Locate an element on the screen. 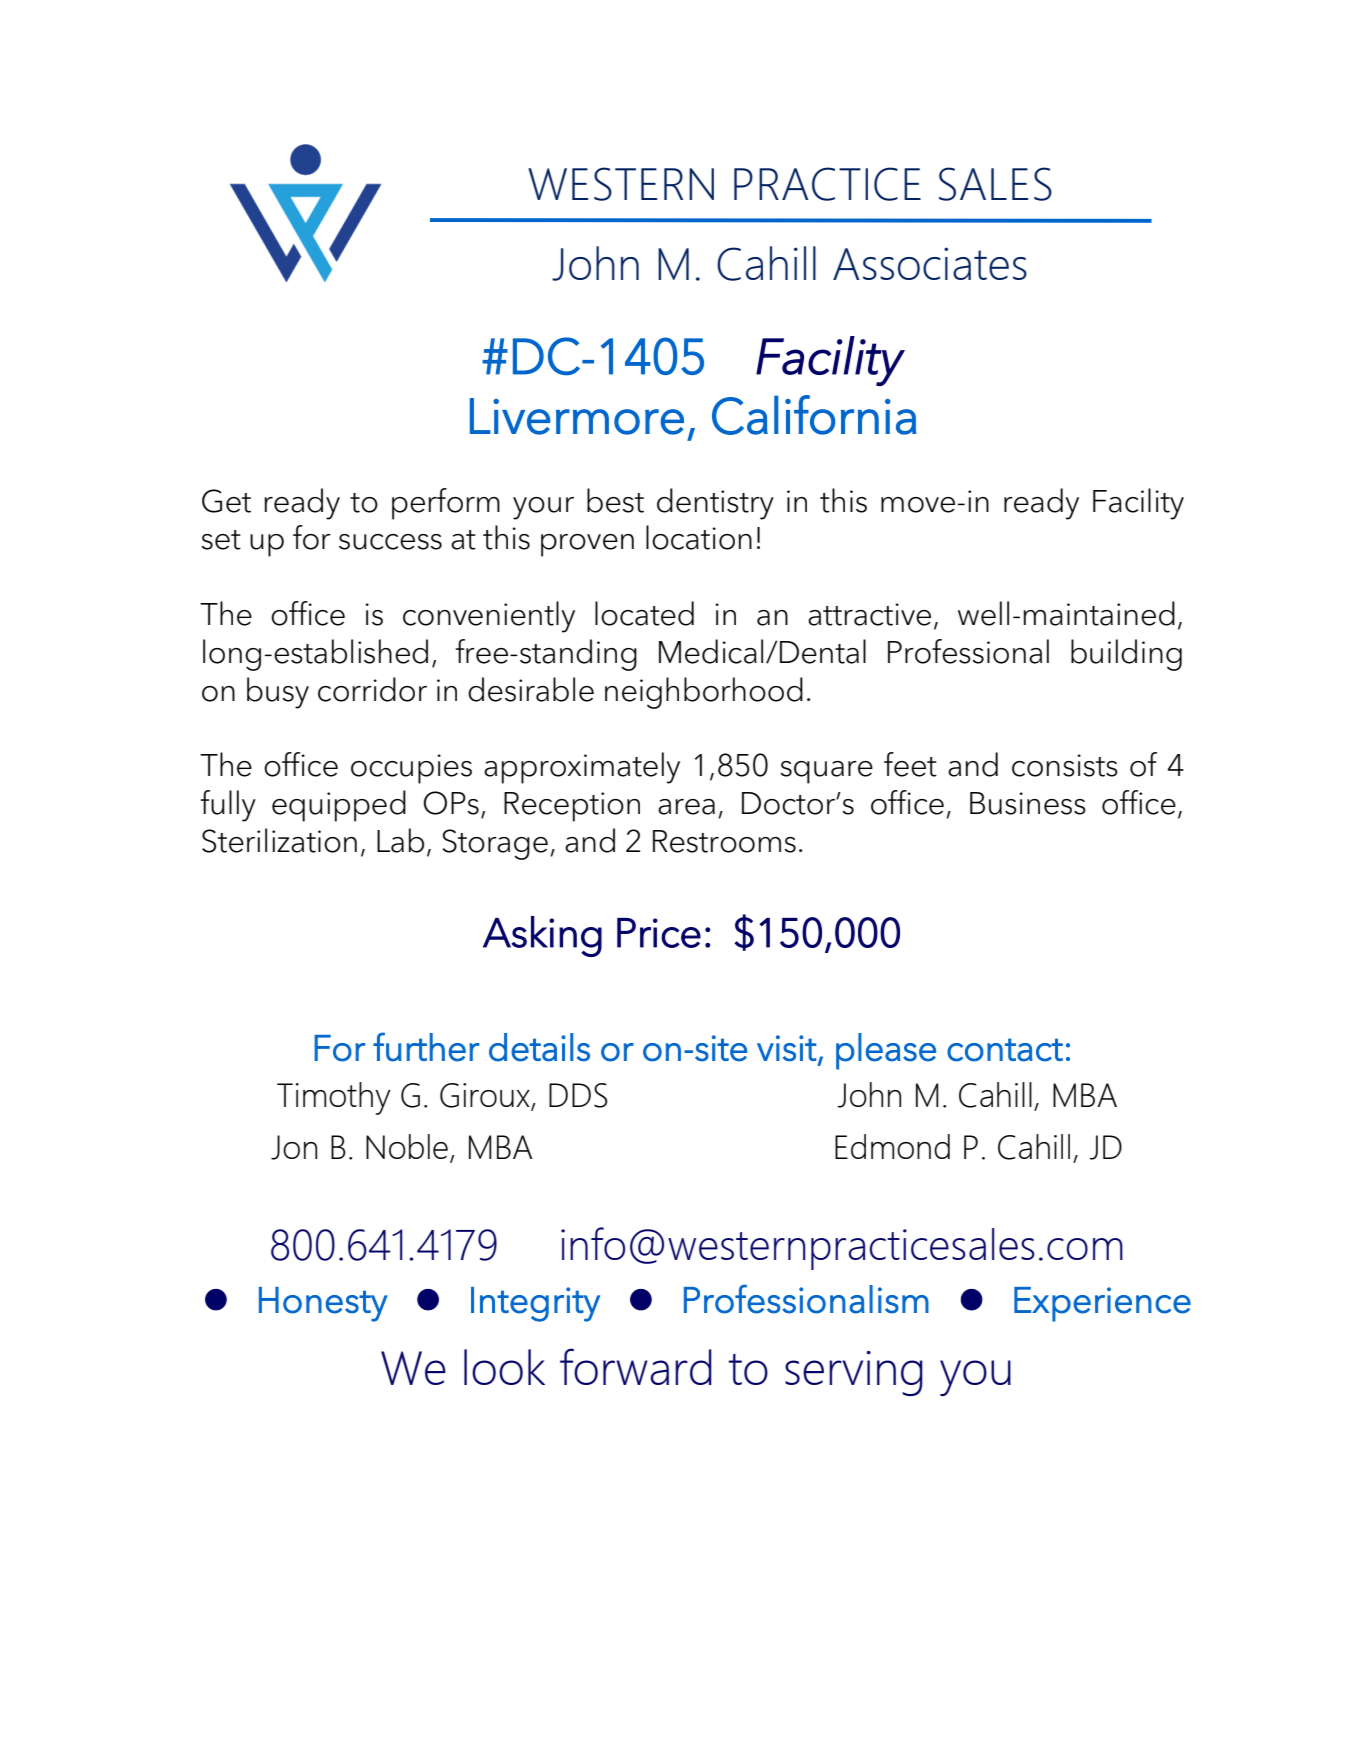 Image resolution: width=1363 pixels, height=1764 pixels. Honesty is located at coordinates (323, 1304).
